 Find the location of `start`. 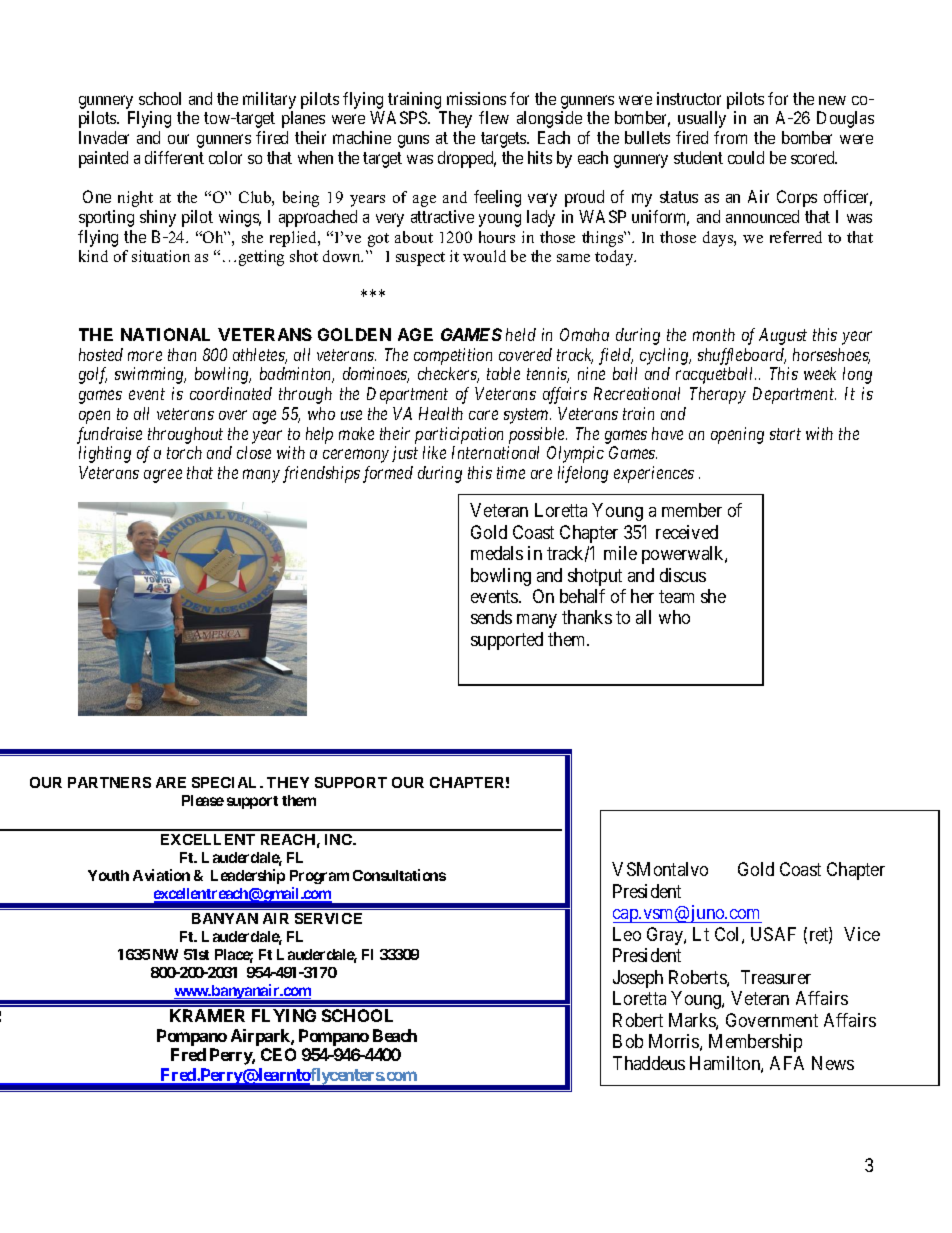

start is located at coordinates (785, 434).
